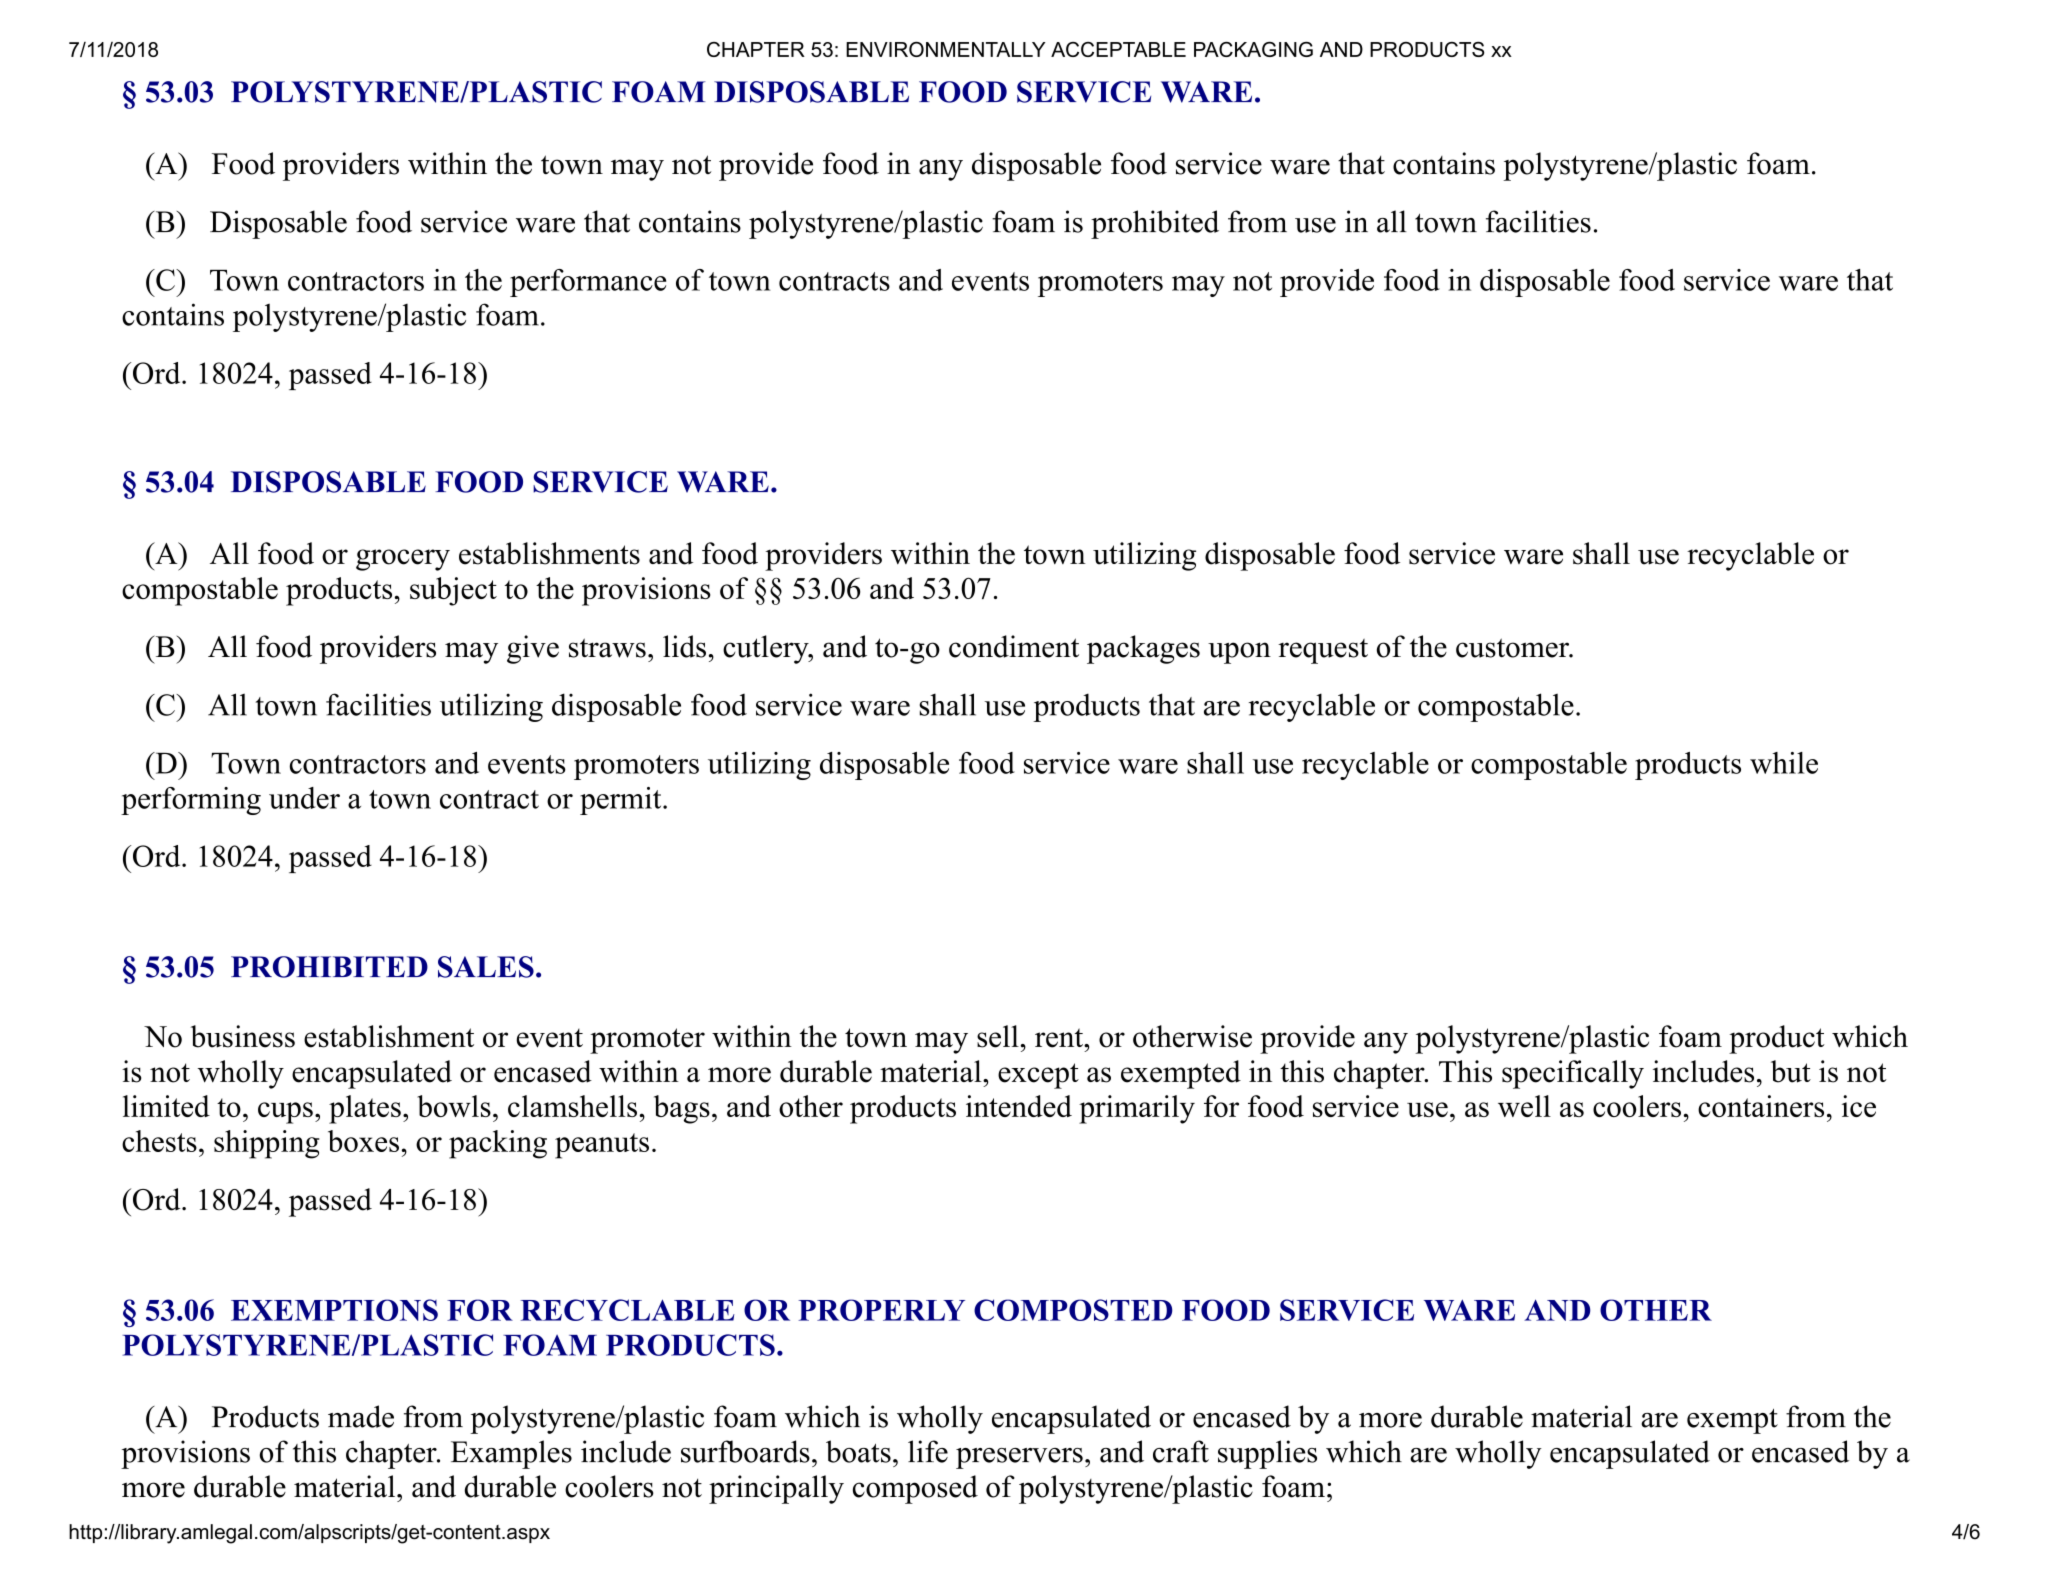 The image size is (2049, 1583). I want to click on under, so click(304, 798).
